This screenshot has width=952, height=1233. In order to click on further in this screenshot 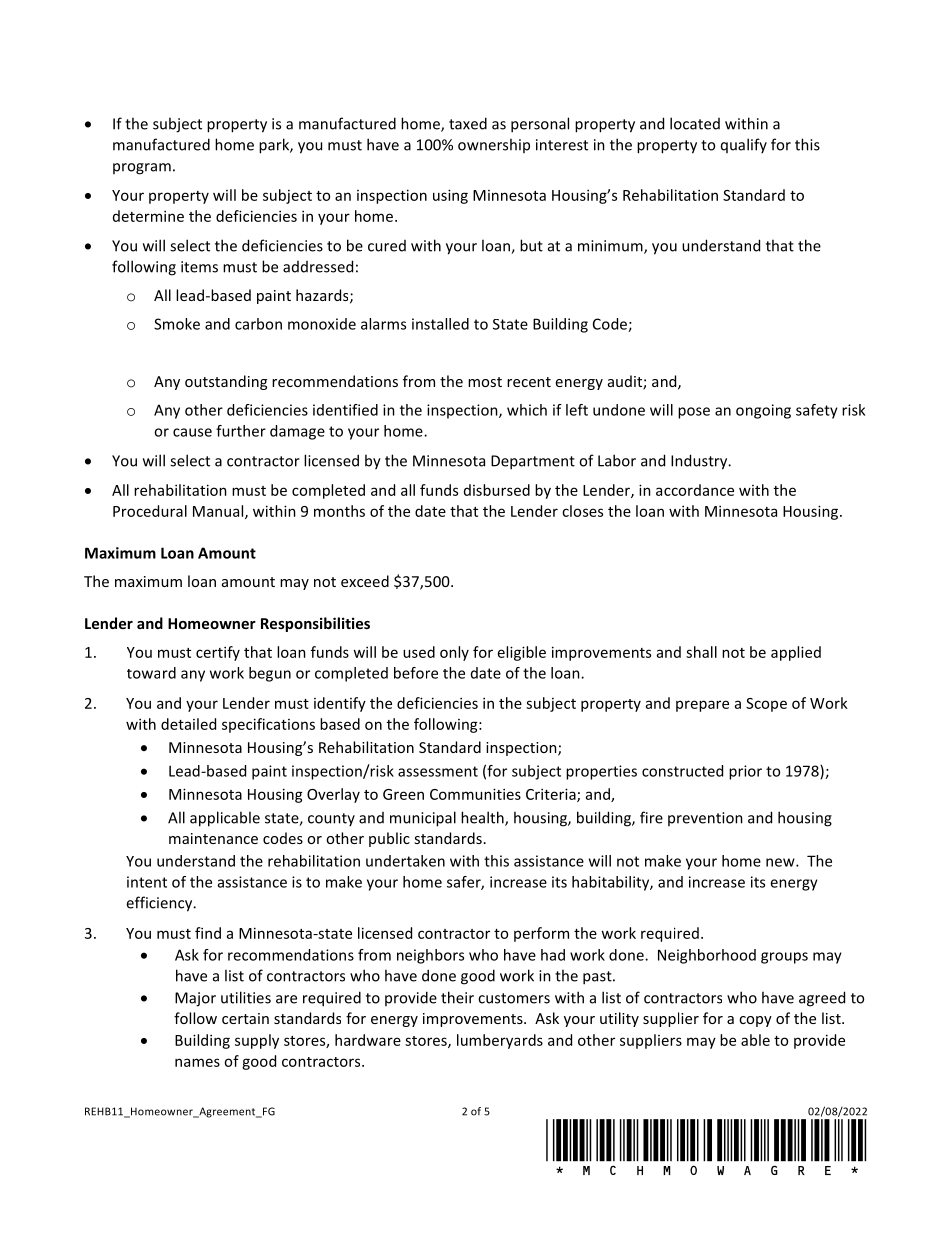, I will do `click(241, 431)`.
